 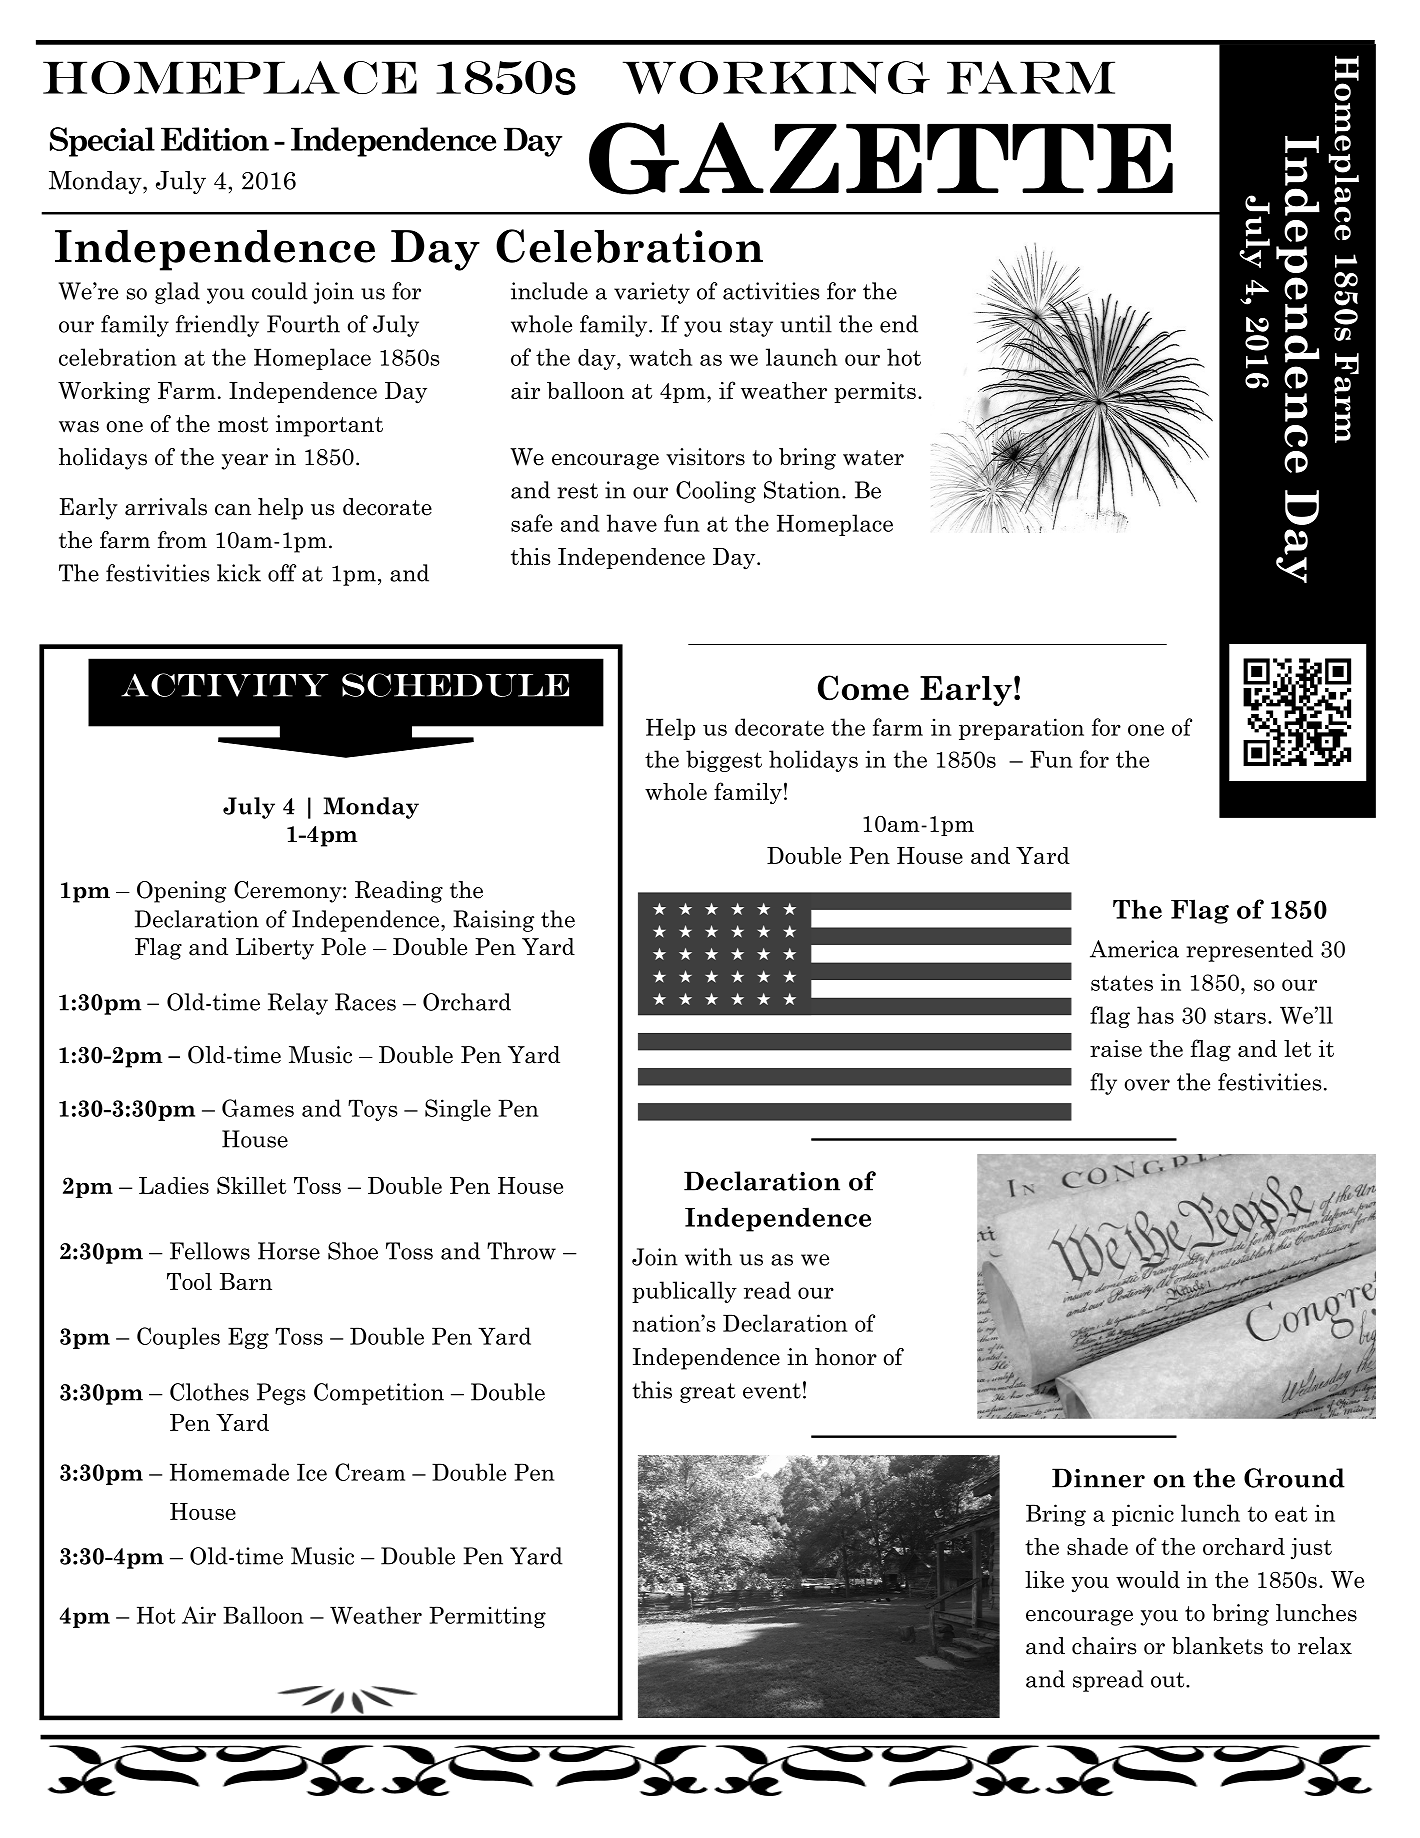 What do you see at coordinates (708, 1257) in the document?
I see `with` at bounding box center [708, 1257].
